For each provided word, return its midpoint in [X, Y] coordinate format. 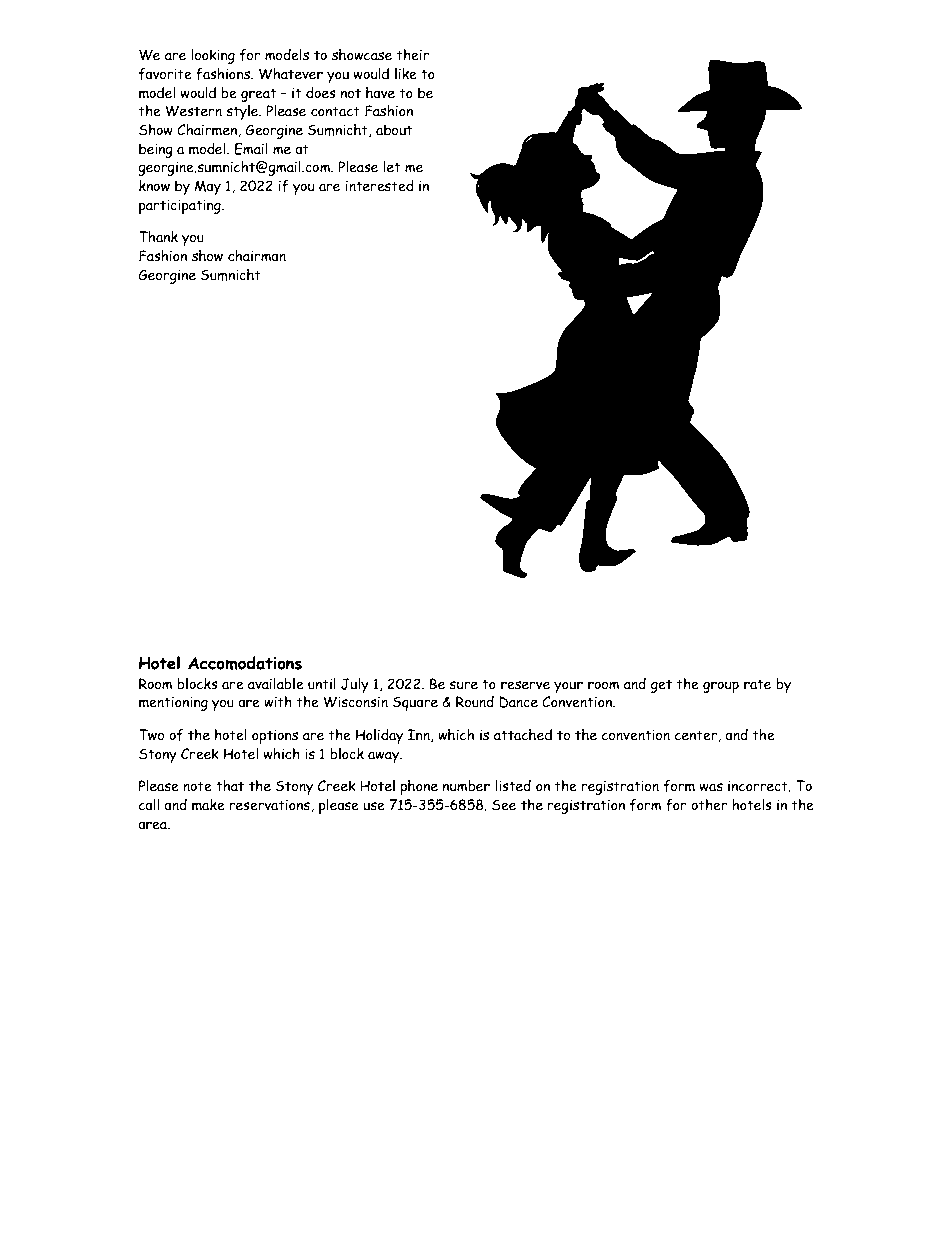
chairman [257, 256]
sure [463, 685]
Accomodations [245, 663]
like [406, 74]
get [661, 686]
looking [213, 56]
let [392, 167]
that [230, 786]
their [412, 55]
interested [379, 186]
